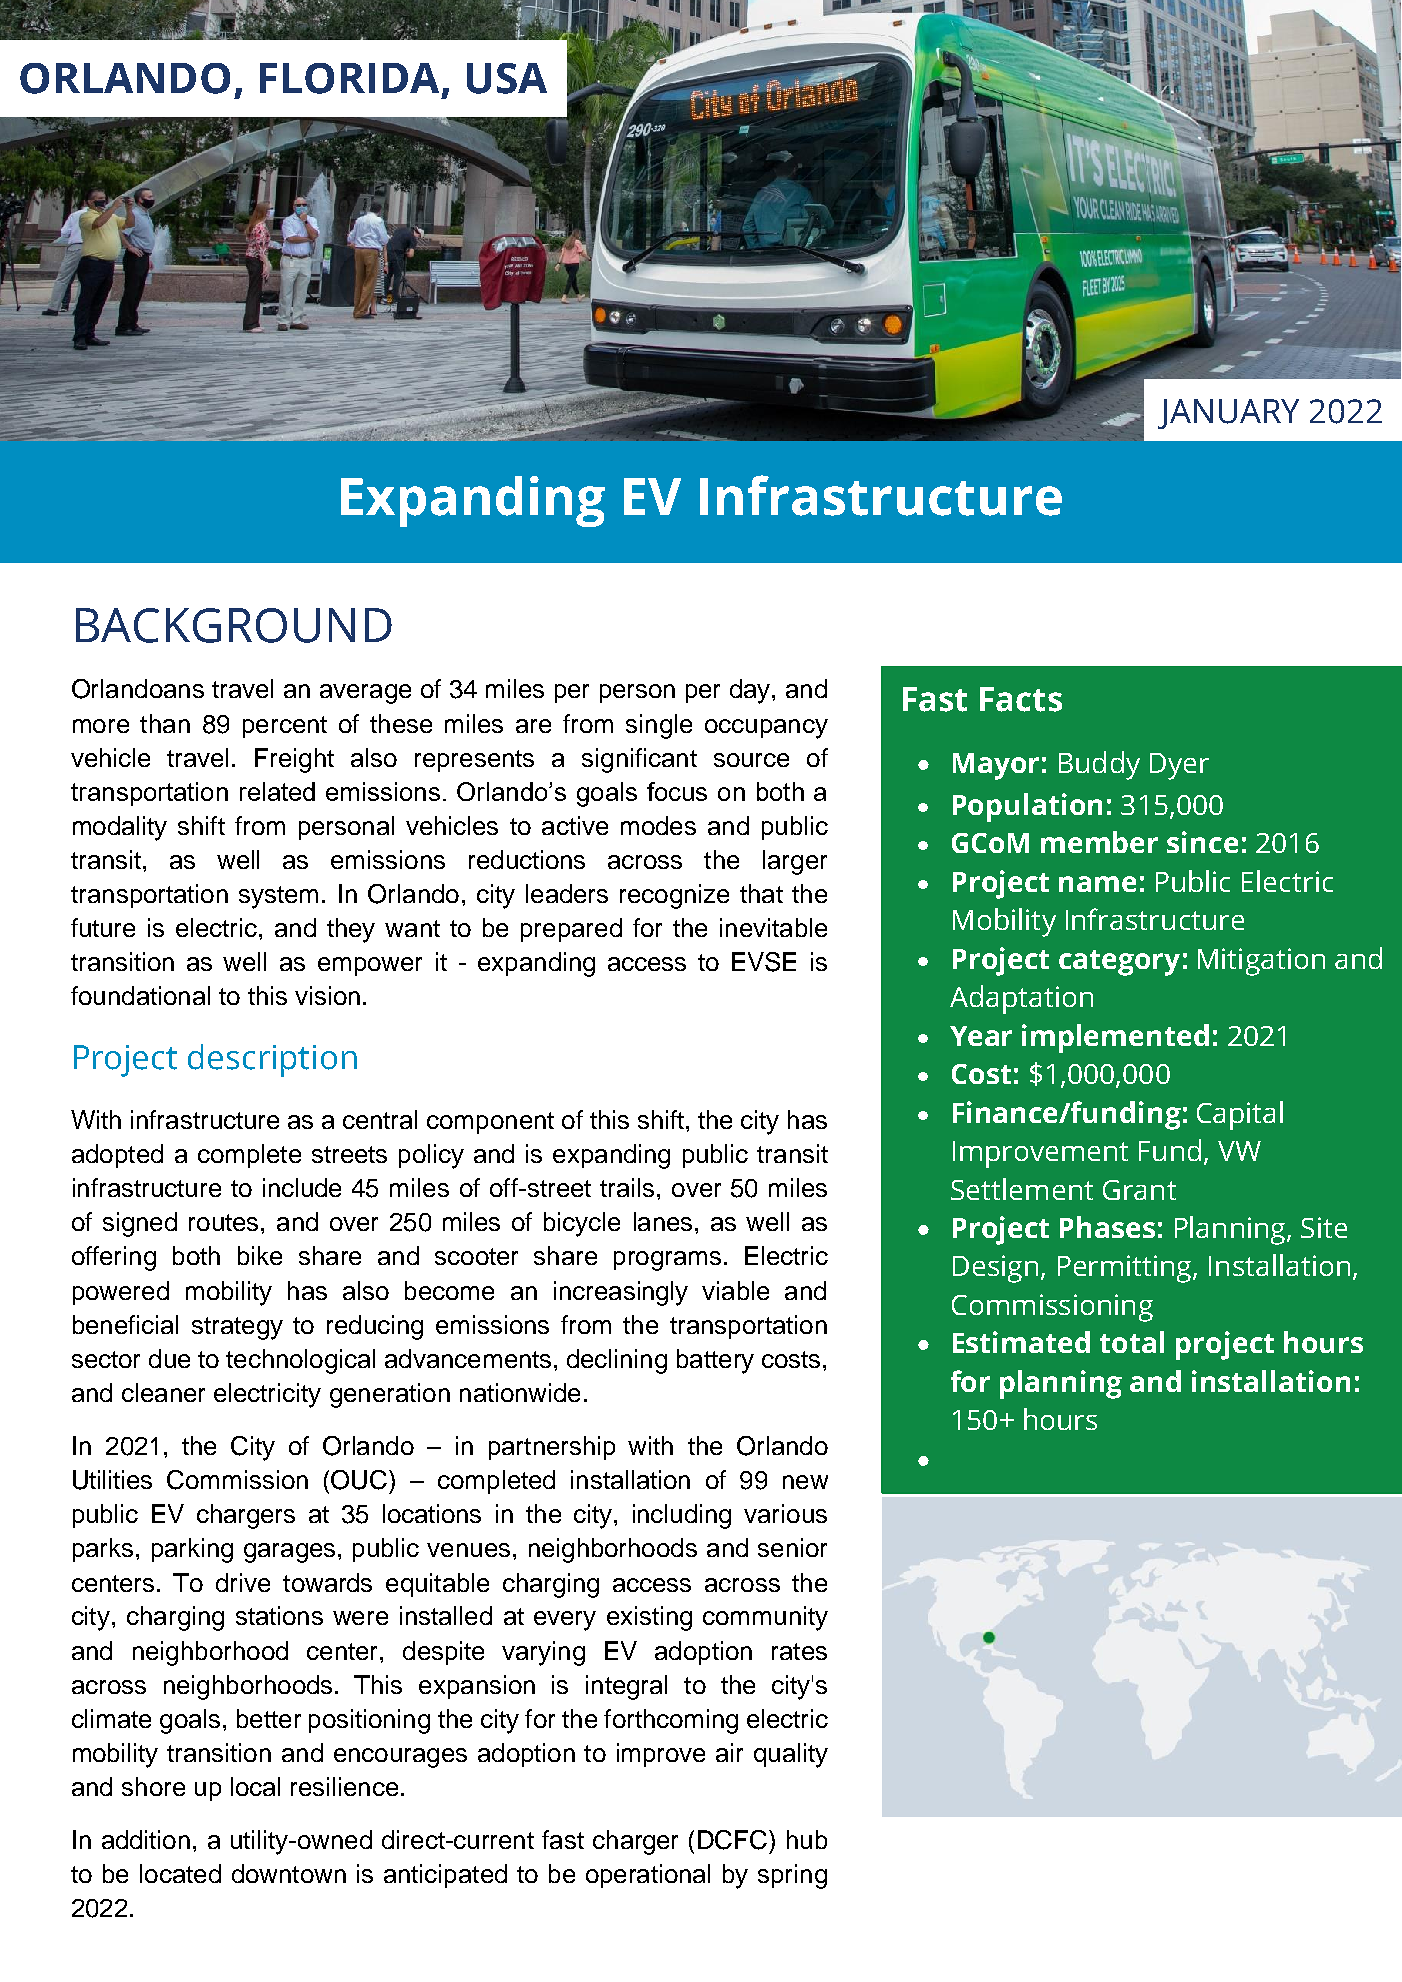 This document has width=1402, height=1982. I want to click on since, so click(1202, 842).
